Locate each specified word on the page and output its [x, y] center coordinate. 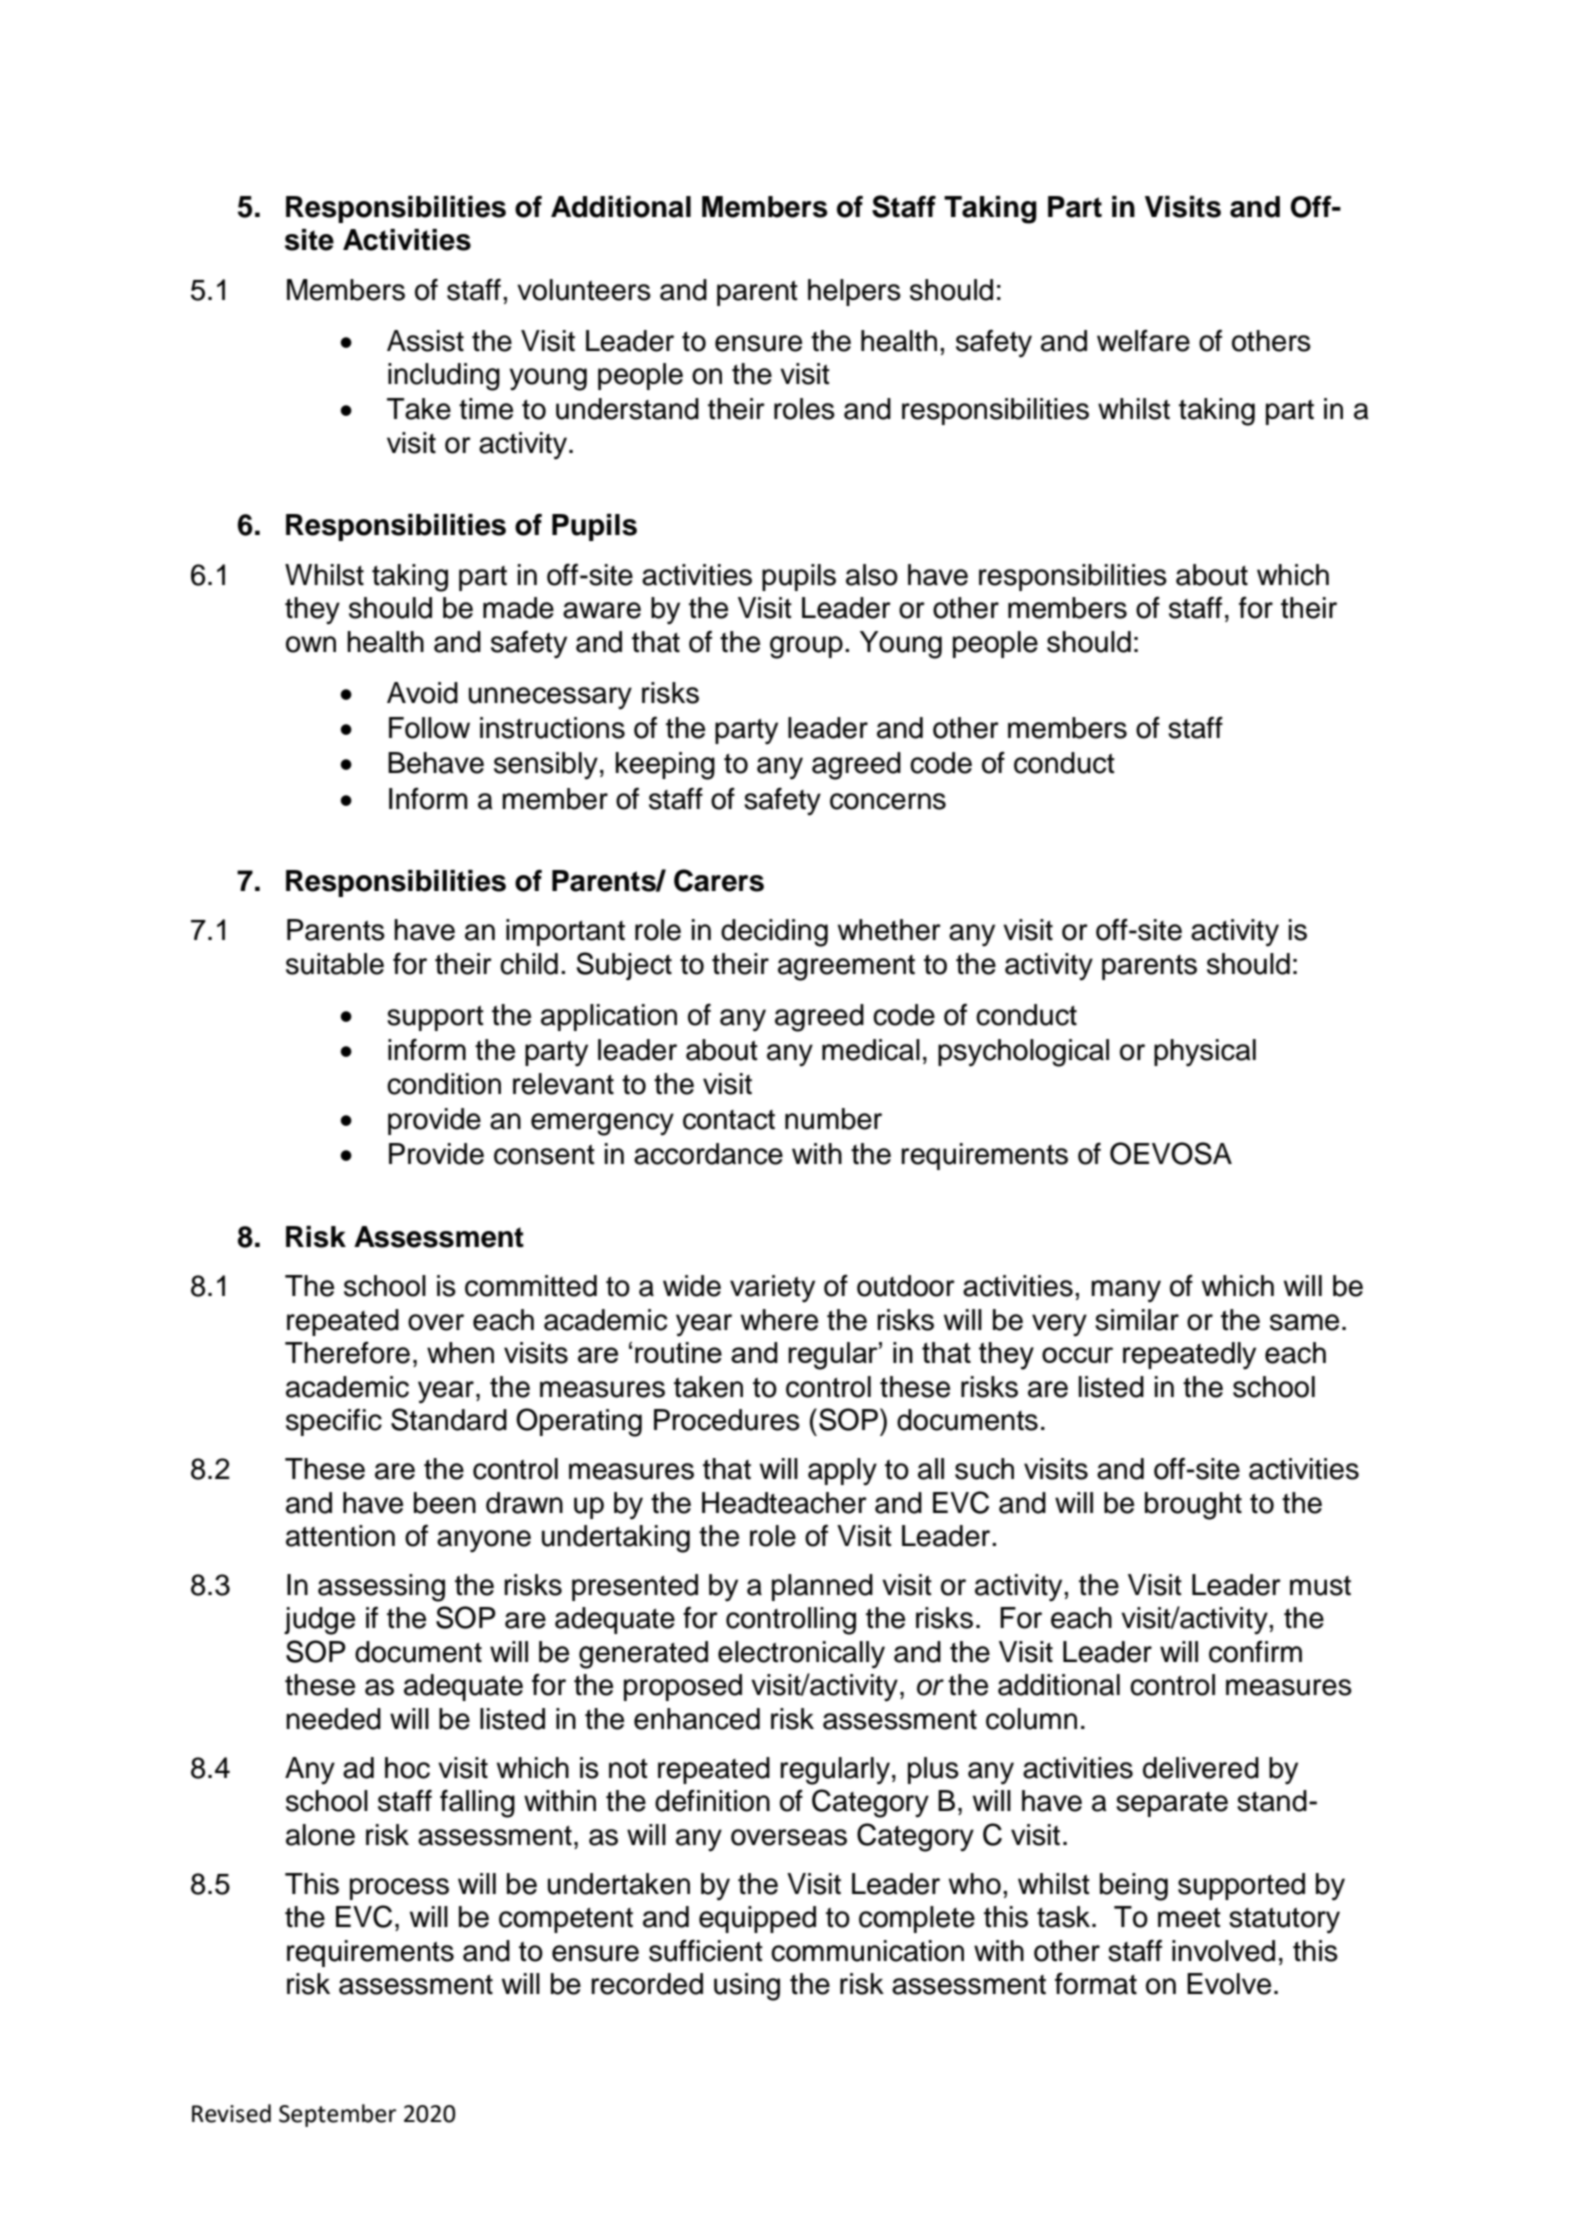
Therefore [347, 1352]
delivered [1201, 1768]
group [806, 647]
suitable [335, 964]
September [337, 2115]
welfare [1143, 340]
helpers [854, 292]
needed [333, 1719]
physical [1205, 1053]
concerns [888, 801]
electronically [801, 1655]
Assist [425, 341]
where [779, 1320]
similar [1137, 1320]
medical [871, 1050]
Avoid [422, 693]
